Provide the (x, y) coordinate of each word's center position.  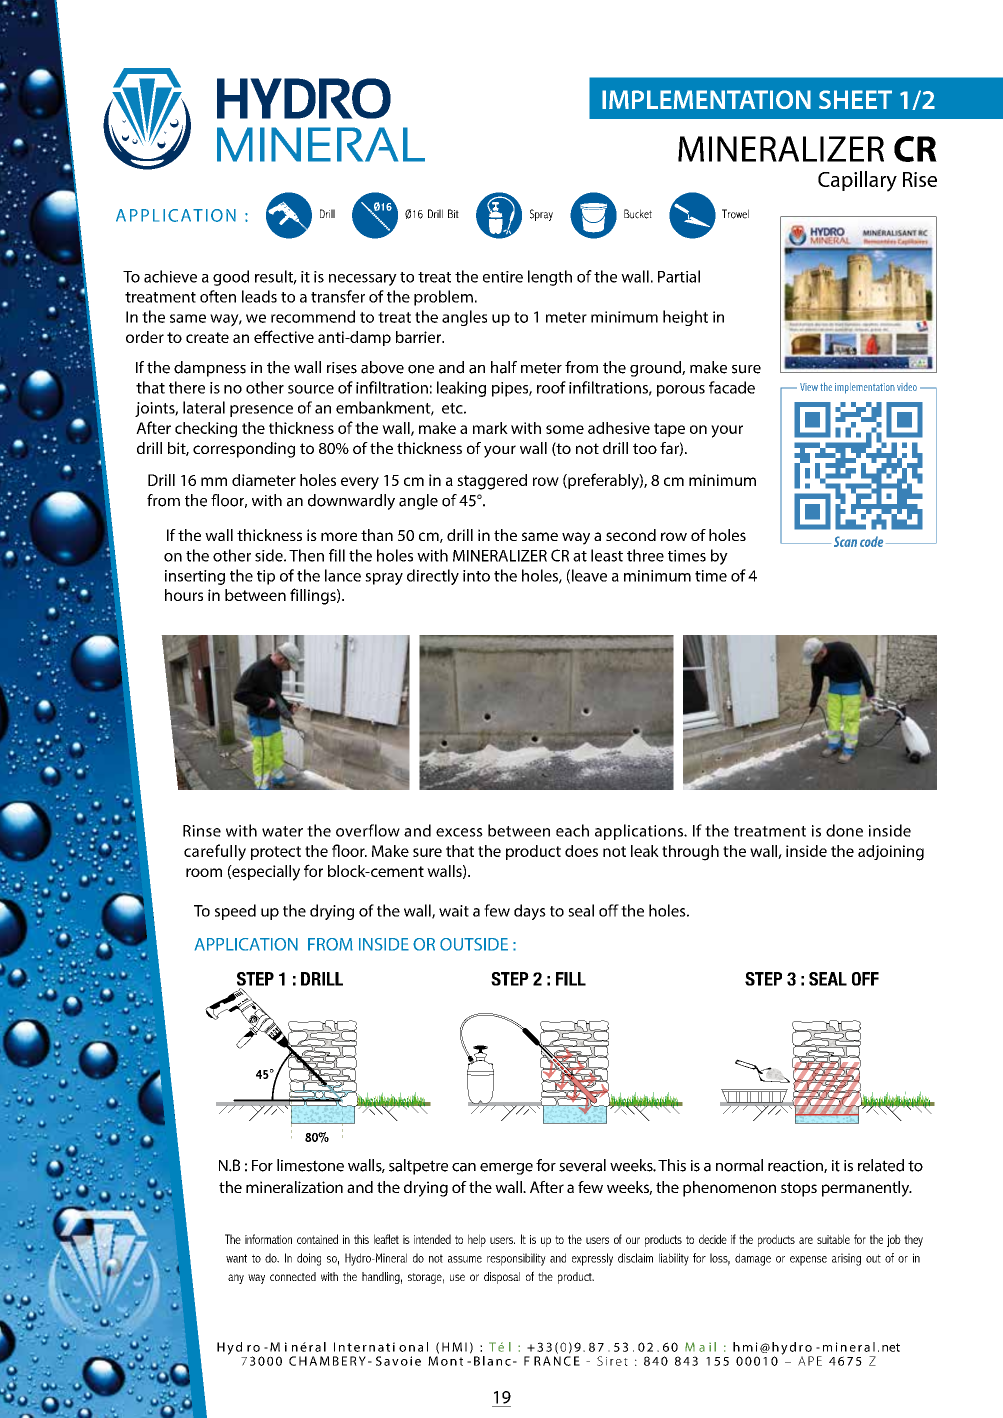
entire (503, 277)
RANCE (557, 1361)
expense (808, 1261)
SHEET (855, 99)
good (231, 278)
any (236, 1279)
